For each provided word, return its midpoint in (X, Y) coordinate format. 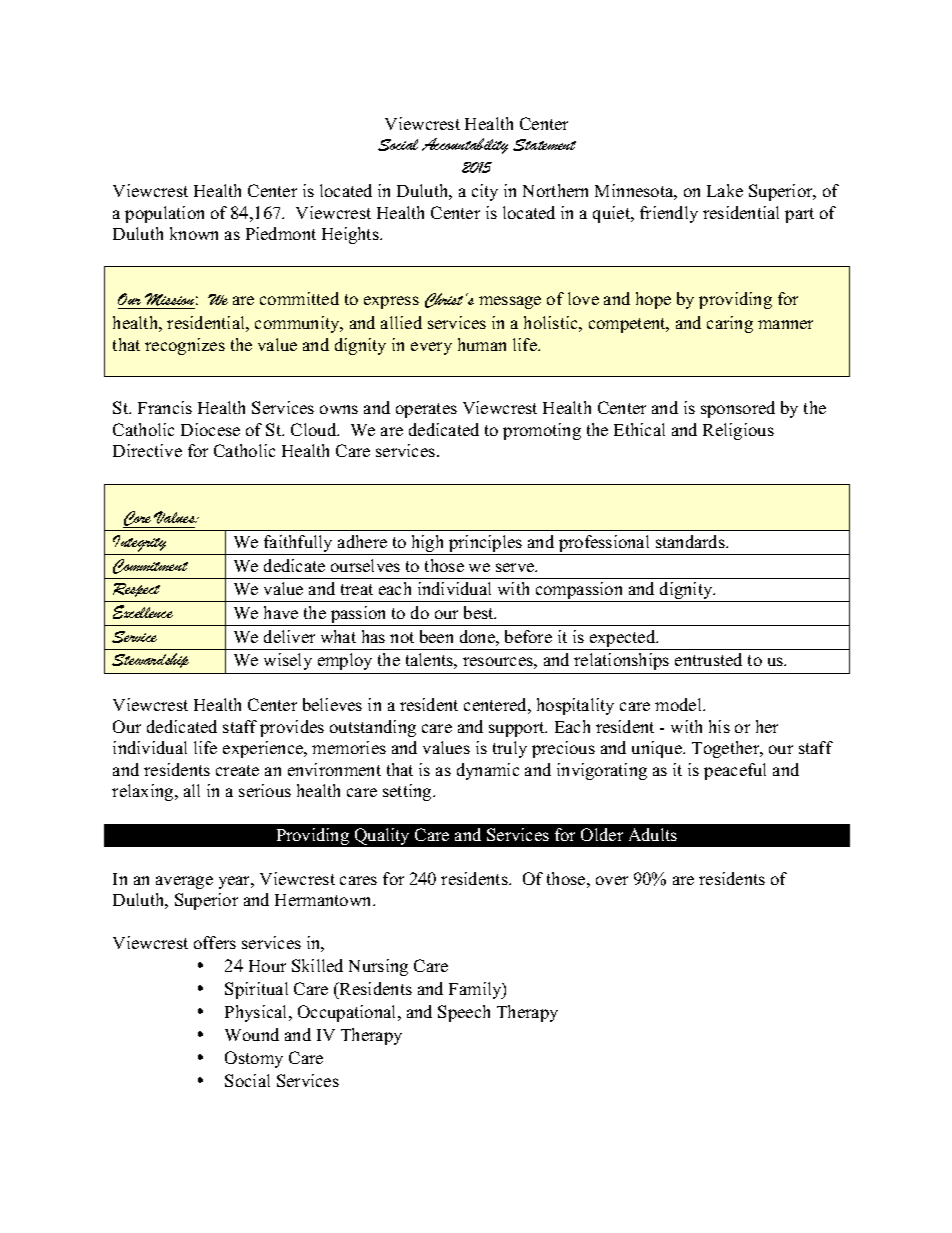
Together (727, 749)
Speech (464, 1013)
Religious (738, 431)
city (485, 192)
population (164, 214)
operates (426, 410)
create (237, 770)
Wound (252, 1034)
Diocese (210, 429)
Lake (725, 190)
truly (510, 749)
